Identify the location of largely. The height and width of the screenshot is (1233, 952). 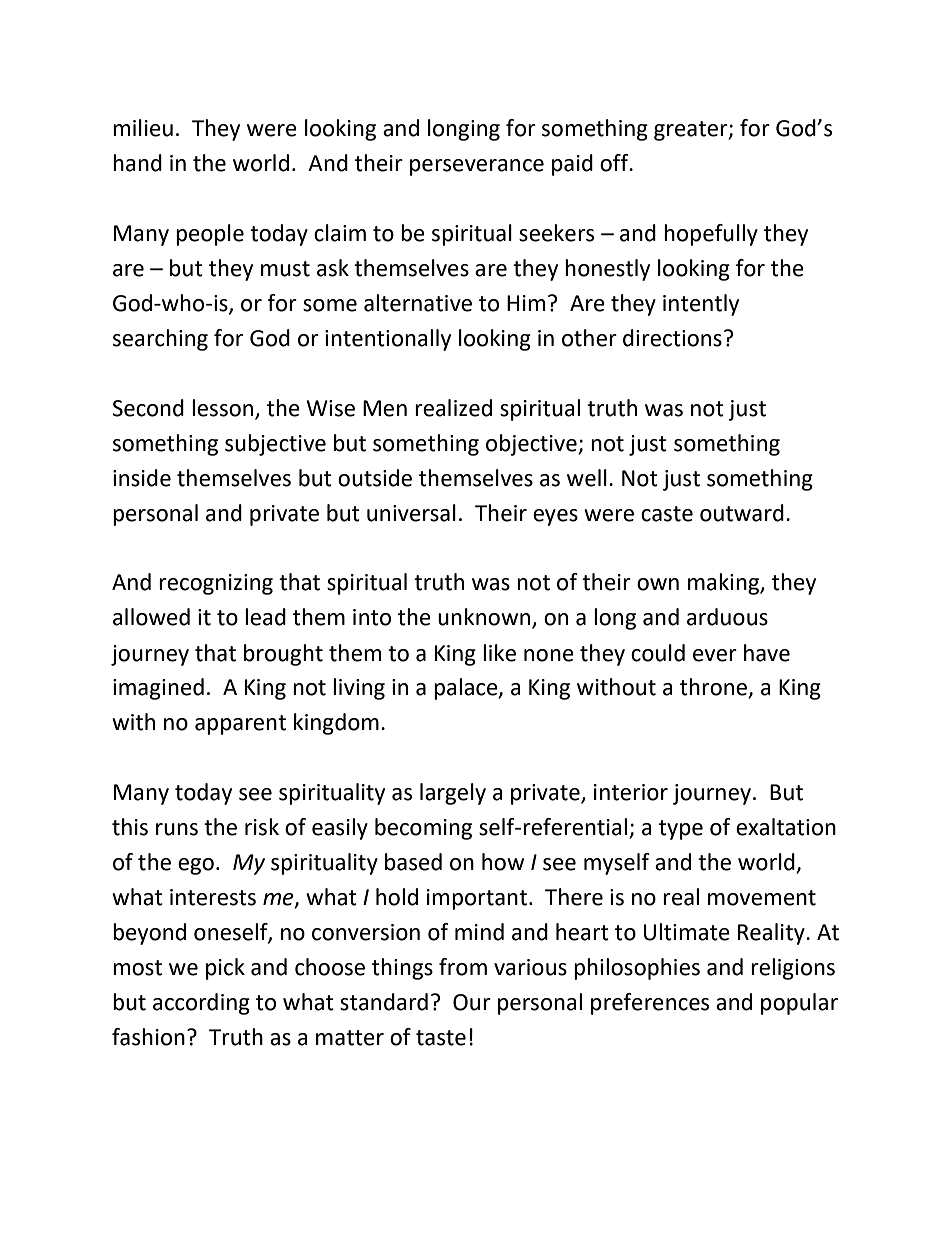
(453, 794).
